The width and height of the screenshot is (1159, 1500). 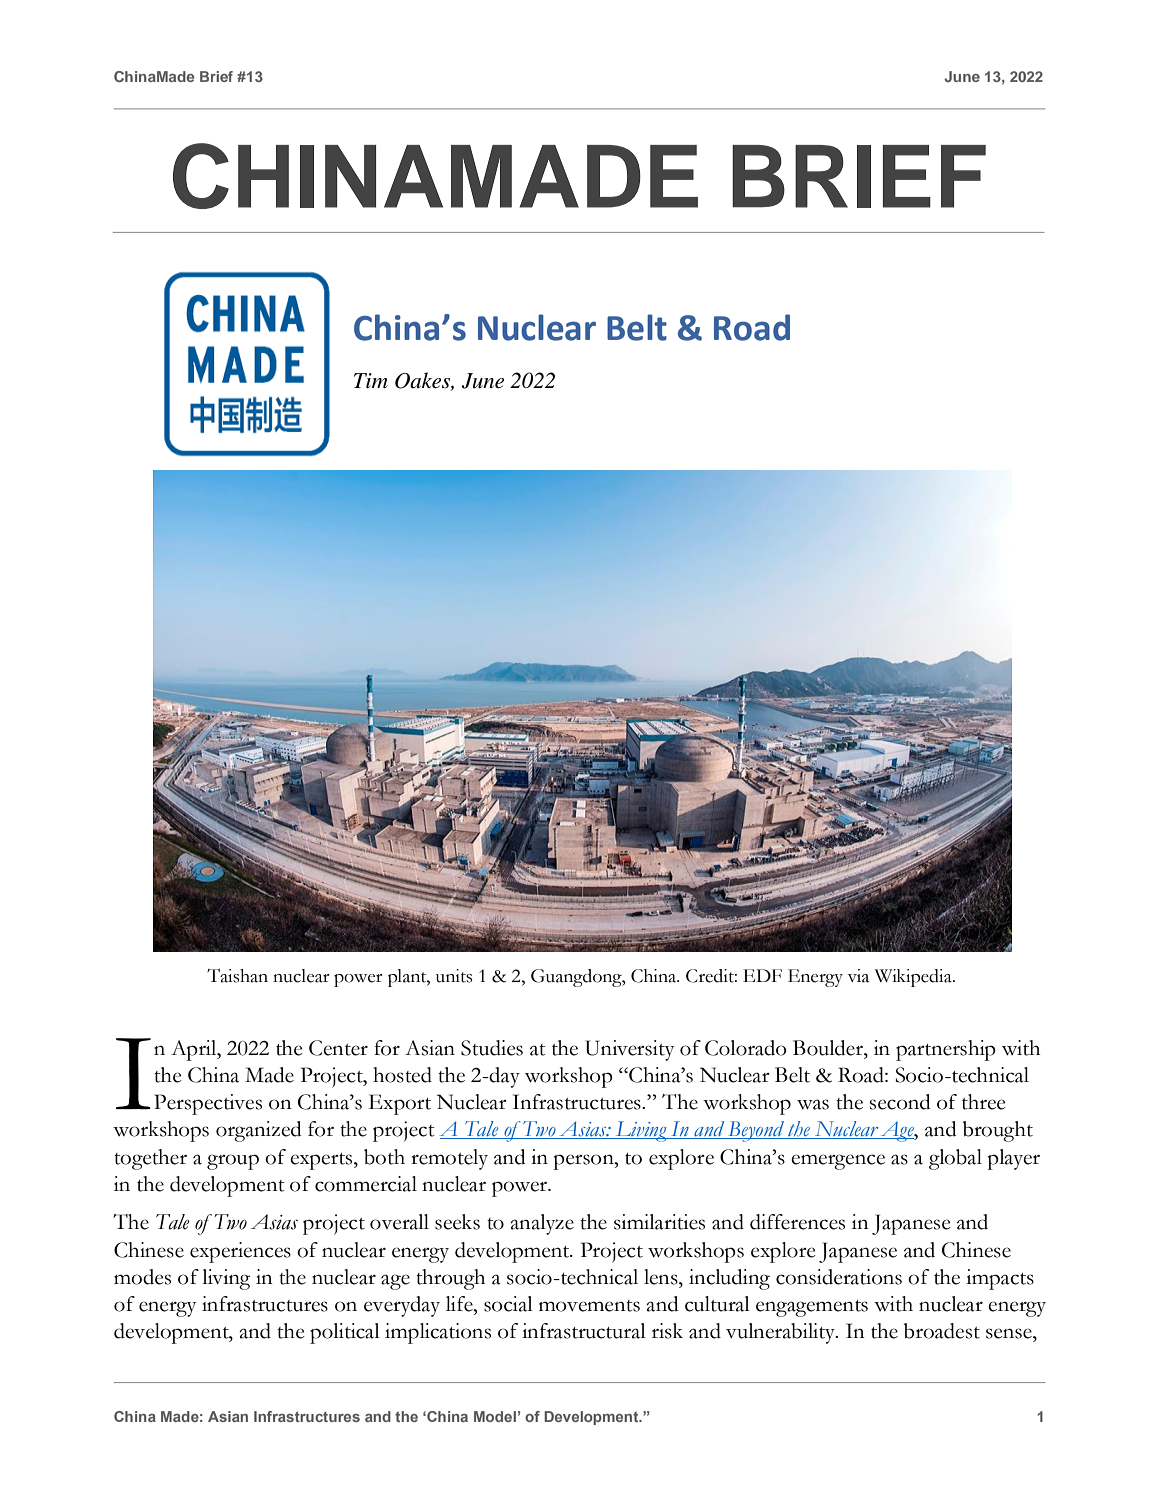 What do you see at coordinates (914, 978) in the screenshot?
I see `Wikipedia` at bounding box center [914, 978].
